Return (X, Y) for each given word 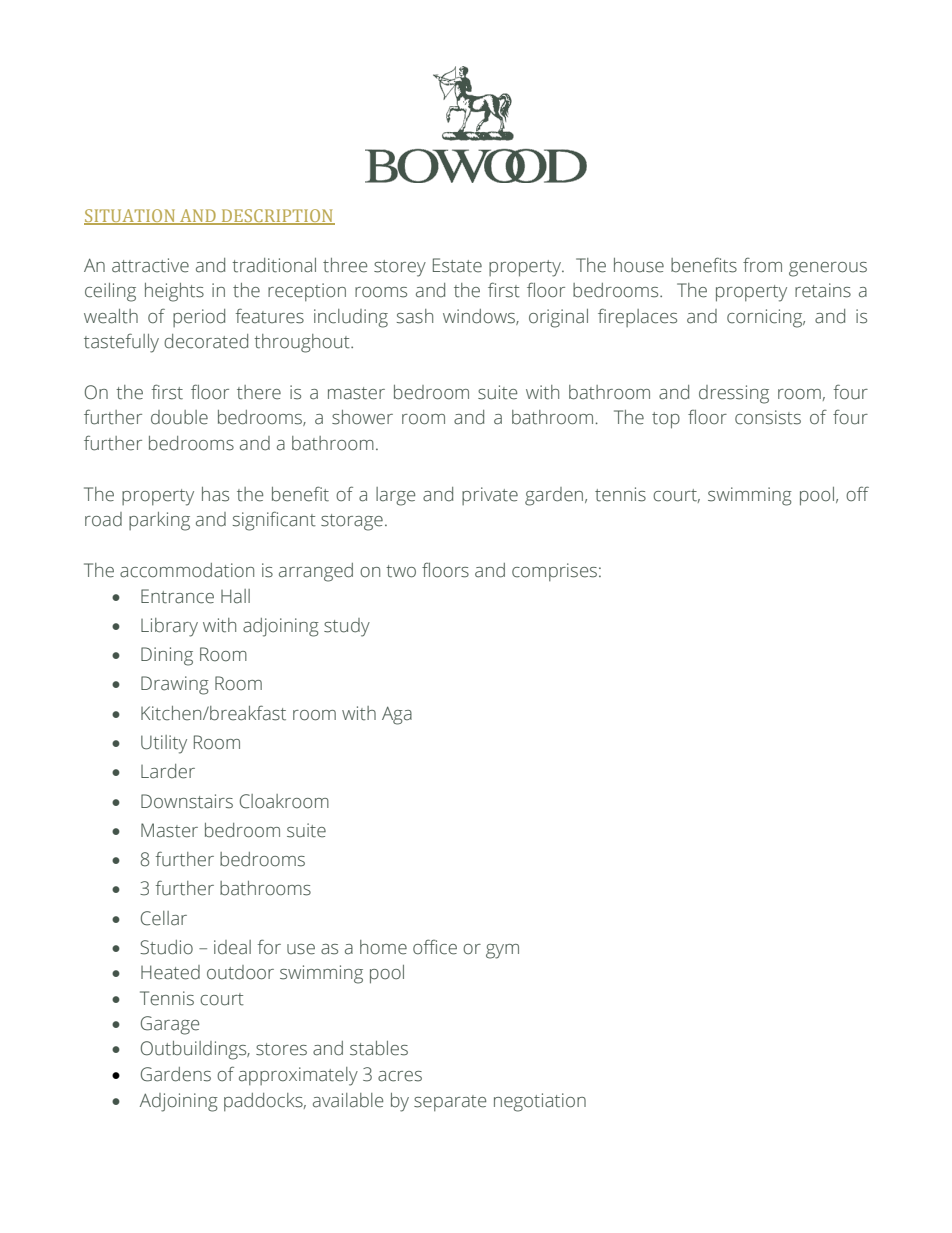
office (435, 947)
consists (768, 417)
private (490, 496)
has (215, 494)
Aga (397, 715)
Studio (166, 947)
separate (450, 1103)
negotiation (540, 1102)
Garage (170, 1025)
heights (174, 292)
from (762, 265)
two (401, 571)
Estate (457, 265)
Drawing (175, 685)
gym (502, 951)
